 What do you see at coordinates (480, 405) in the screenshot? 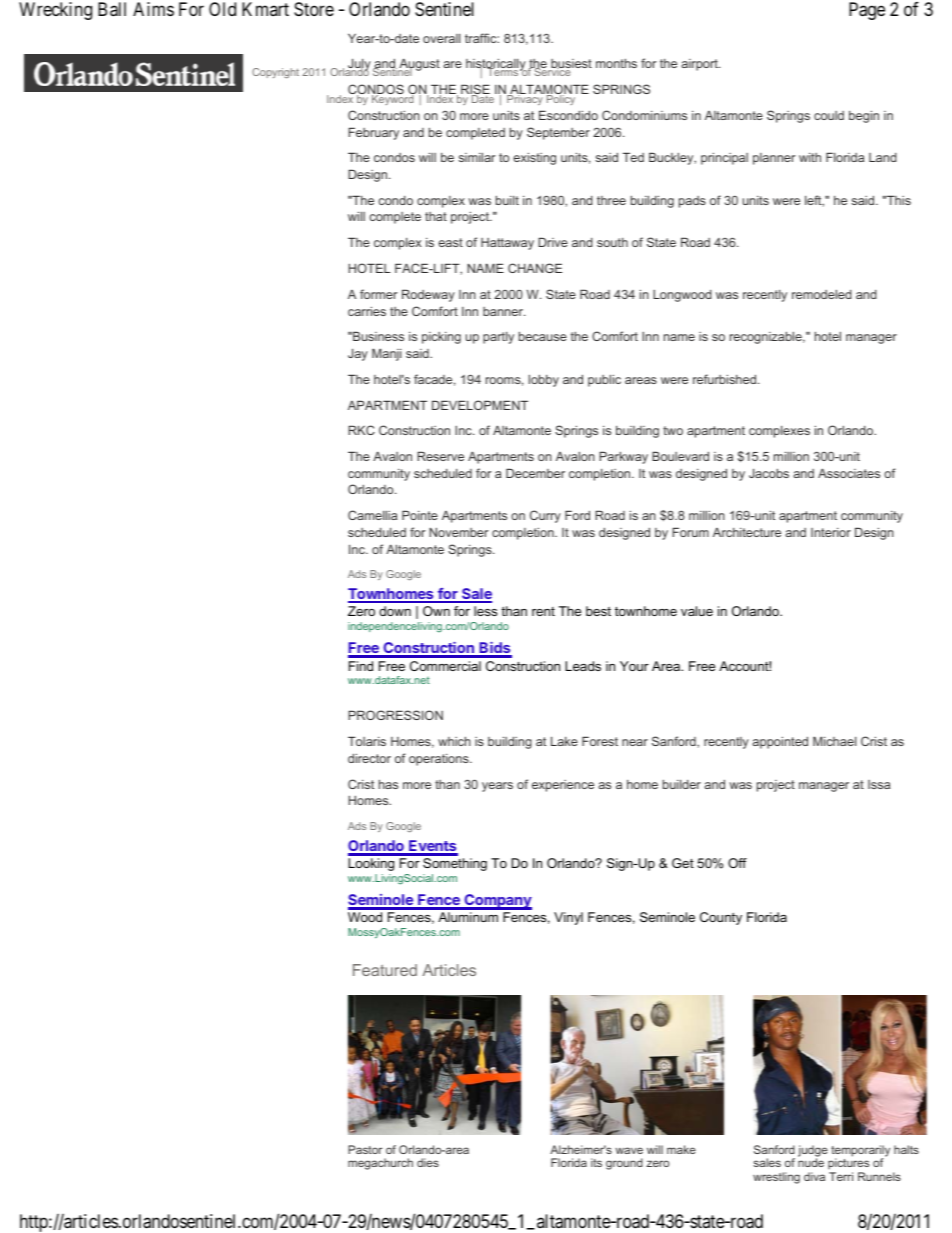
I see `DEVELOPMENT` at bounding box center [480, 405].
